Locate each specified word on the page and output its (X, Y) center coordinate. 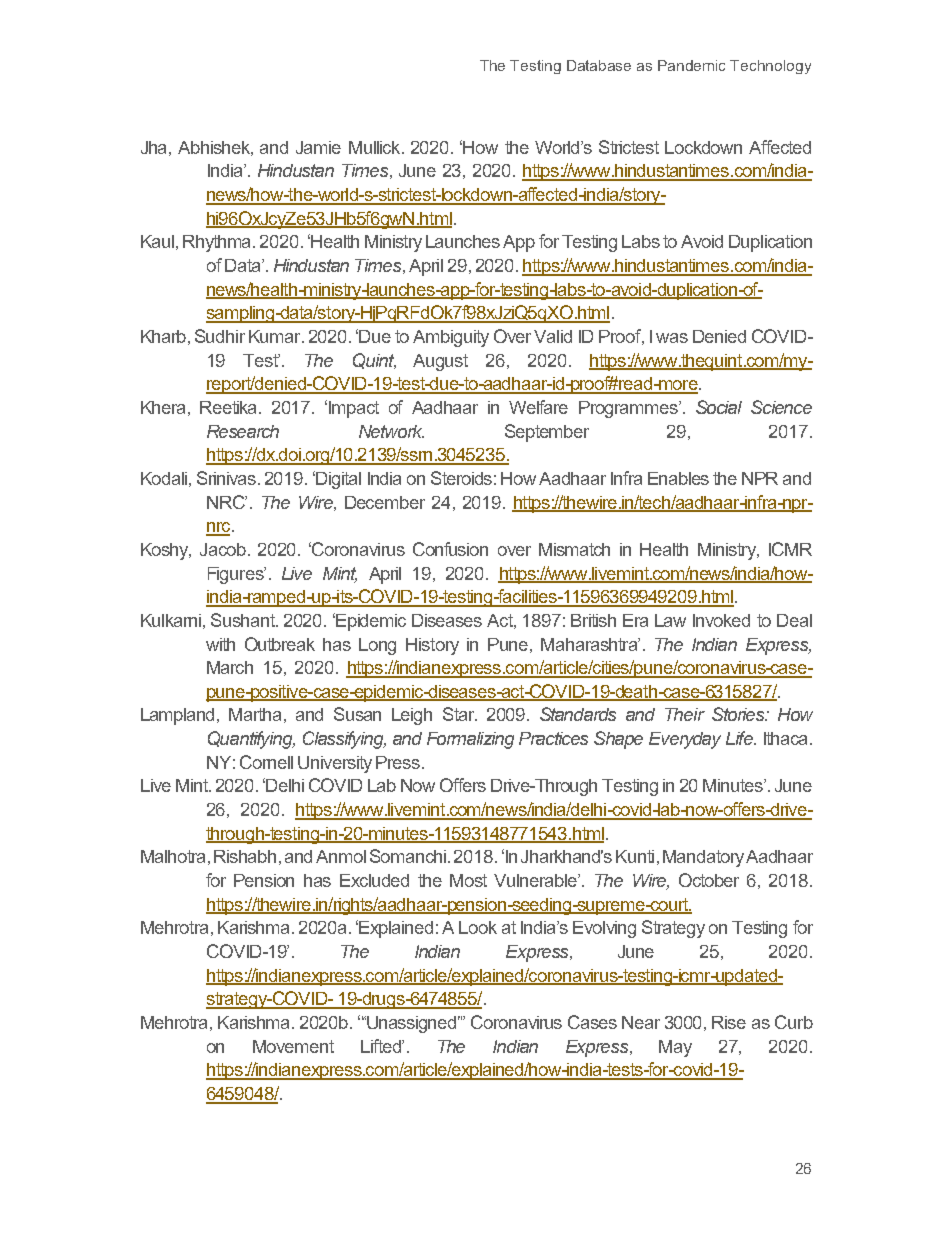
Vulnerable (536, 880)
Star (460, 714)
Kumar (276, 336)
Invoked (721, 620)
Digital (337, 480)
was (672, 338)
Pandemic (691, 65)
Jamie (318, 147)
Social (719, 407)
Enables (678, 478)
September (547, 433)
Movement (293, 1046)
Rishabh (245, 856)
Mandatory (703, 858)
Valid (553, 336)
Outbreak (280, 644)
